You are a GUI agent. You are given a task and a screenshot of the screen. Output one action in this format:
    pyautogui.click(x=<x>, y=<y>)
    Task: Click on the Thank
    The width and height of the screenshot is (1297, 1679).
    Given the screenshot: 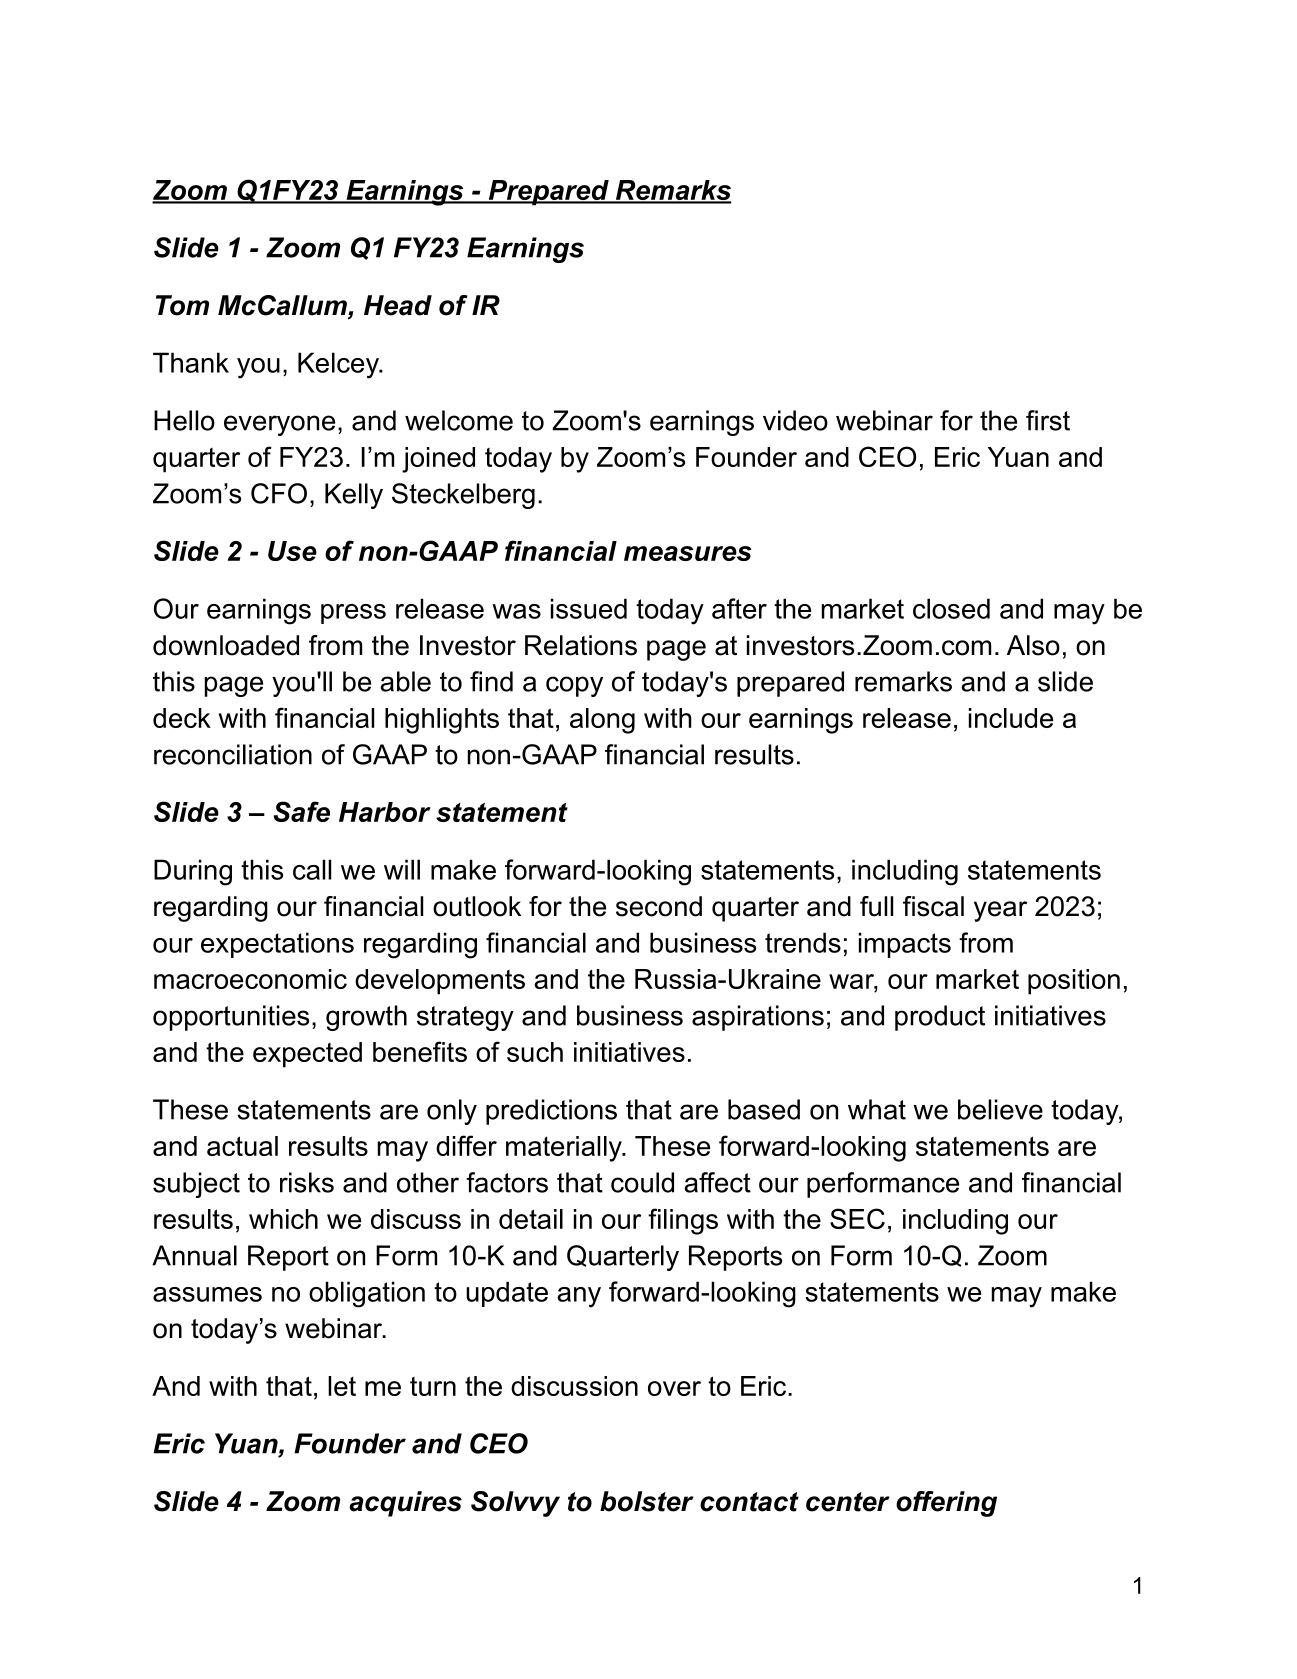 What is the action you would take?
    pyautogui.click(x=191, y=362)
